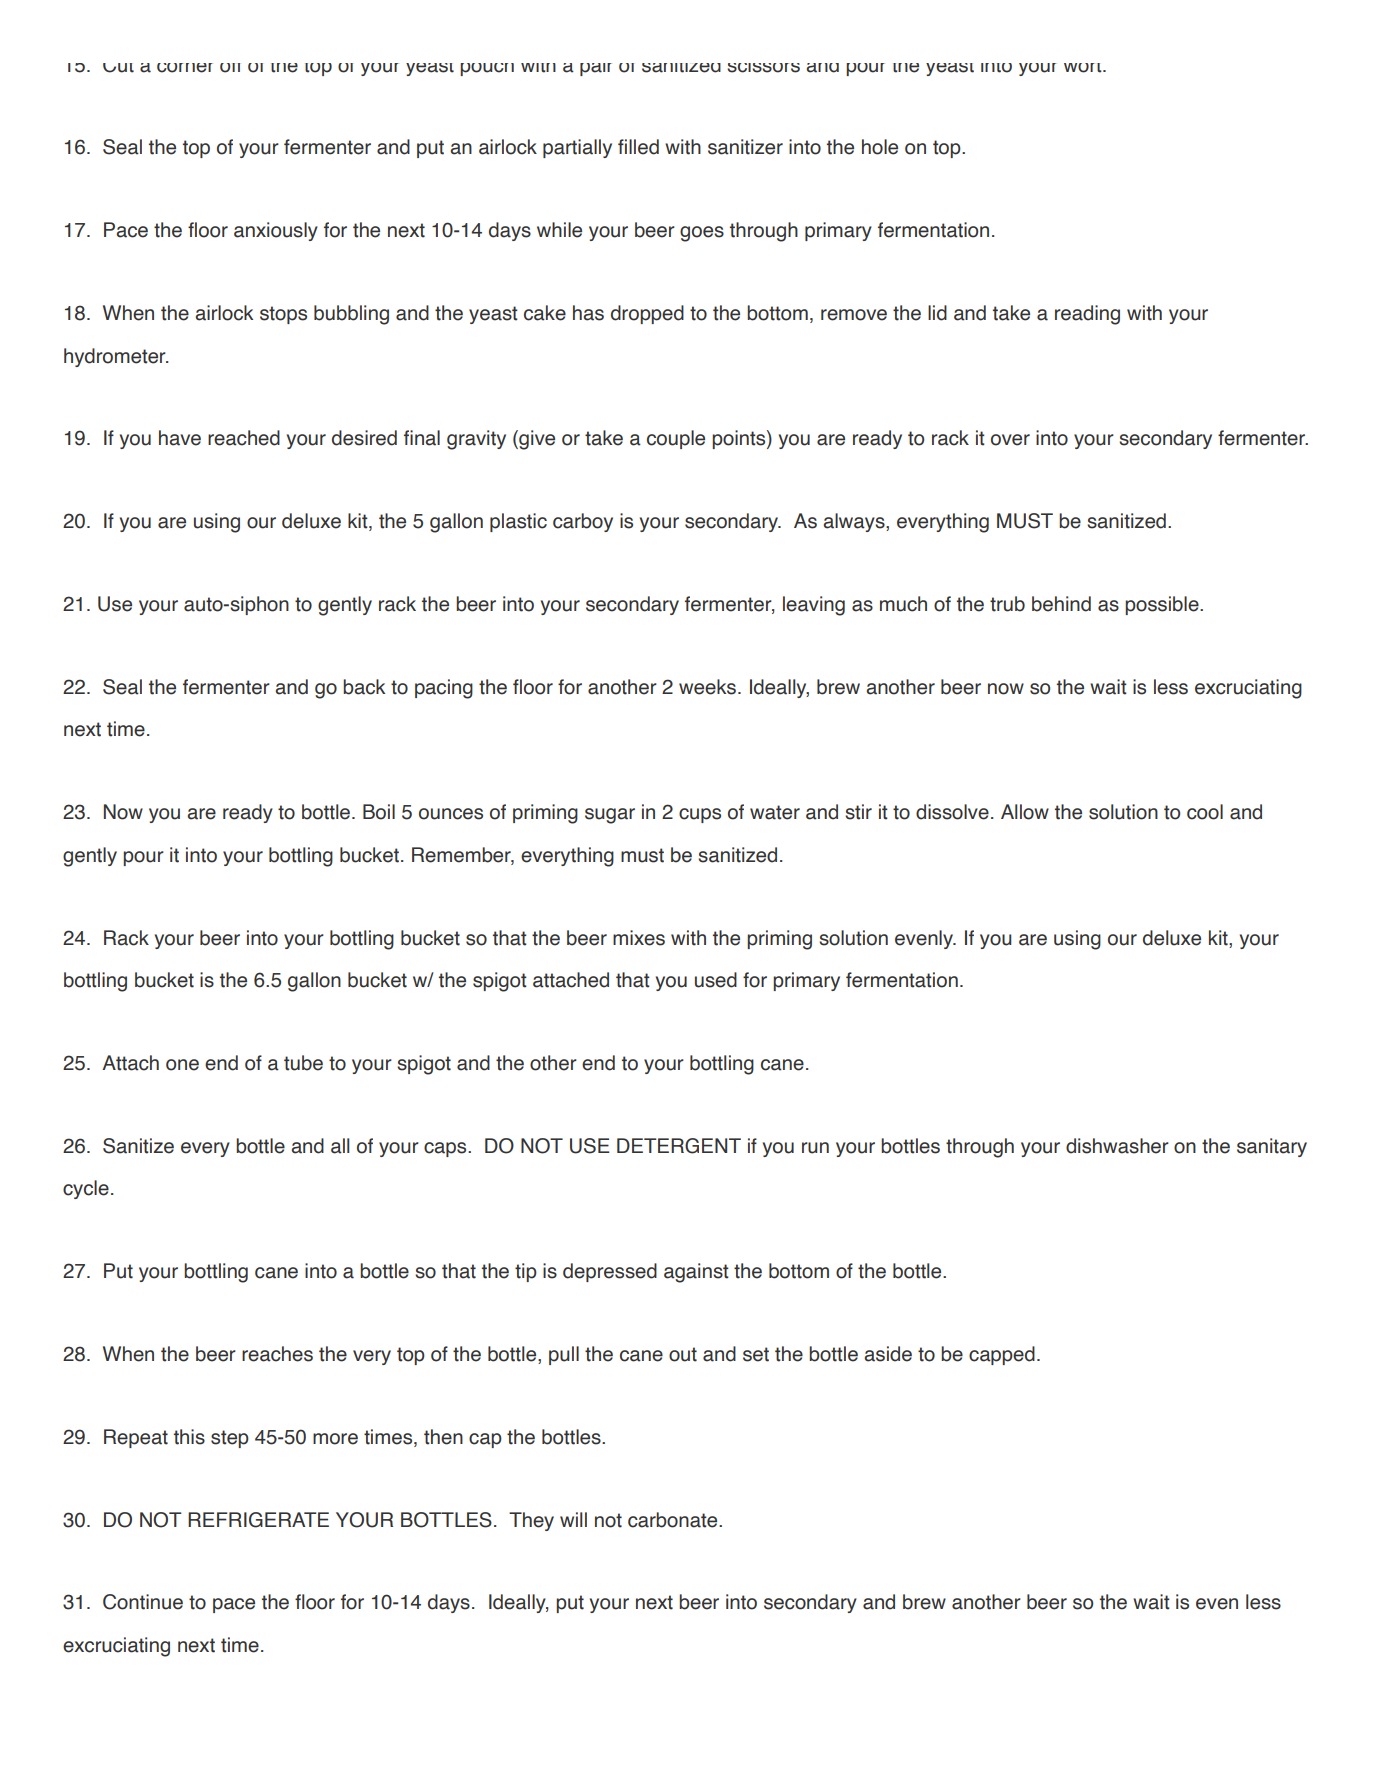 The height and width of the image is (1785, 1379). I want to click on cool, so click(1205, 812).
